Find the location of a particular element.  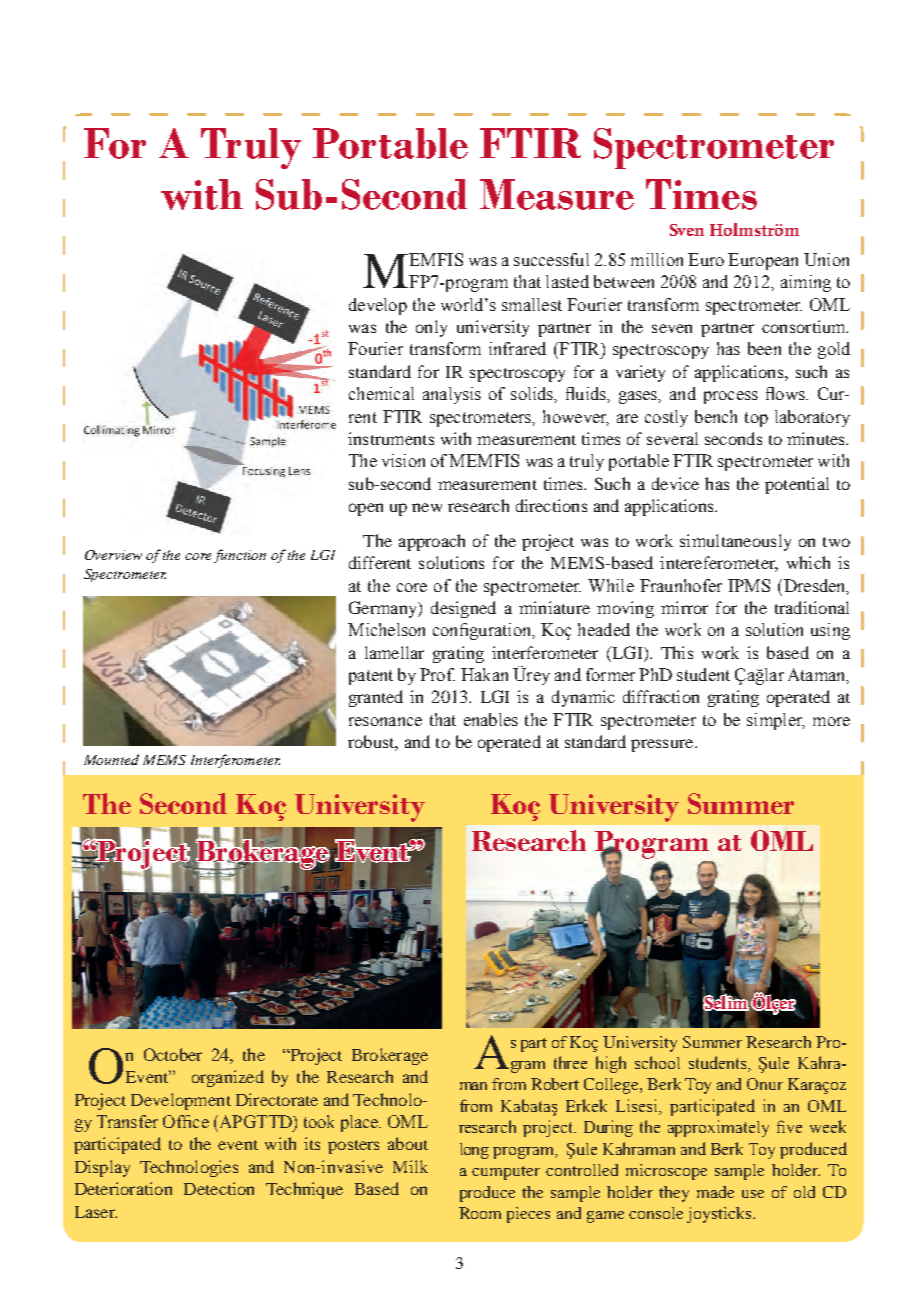

successful is located at coordinates (551, 259).
